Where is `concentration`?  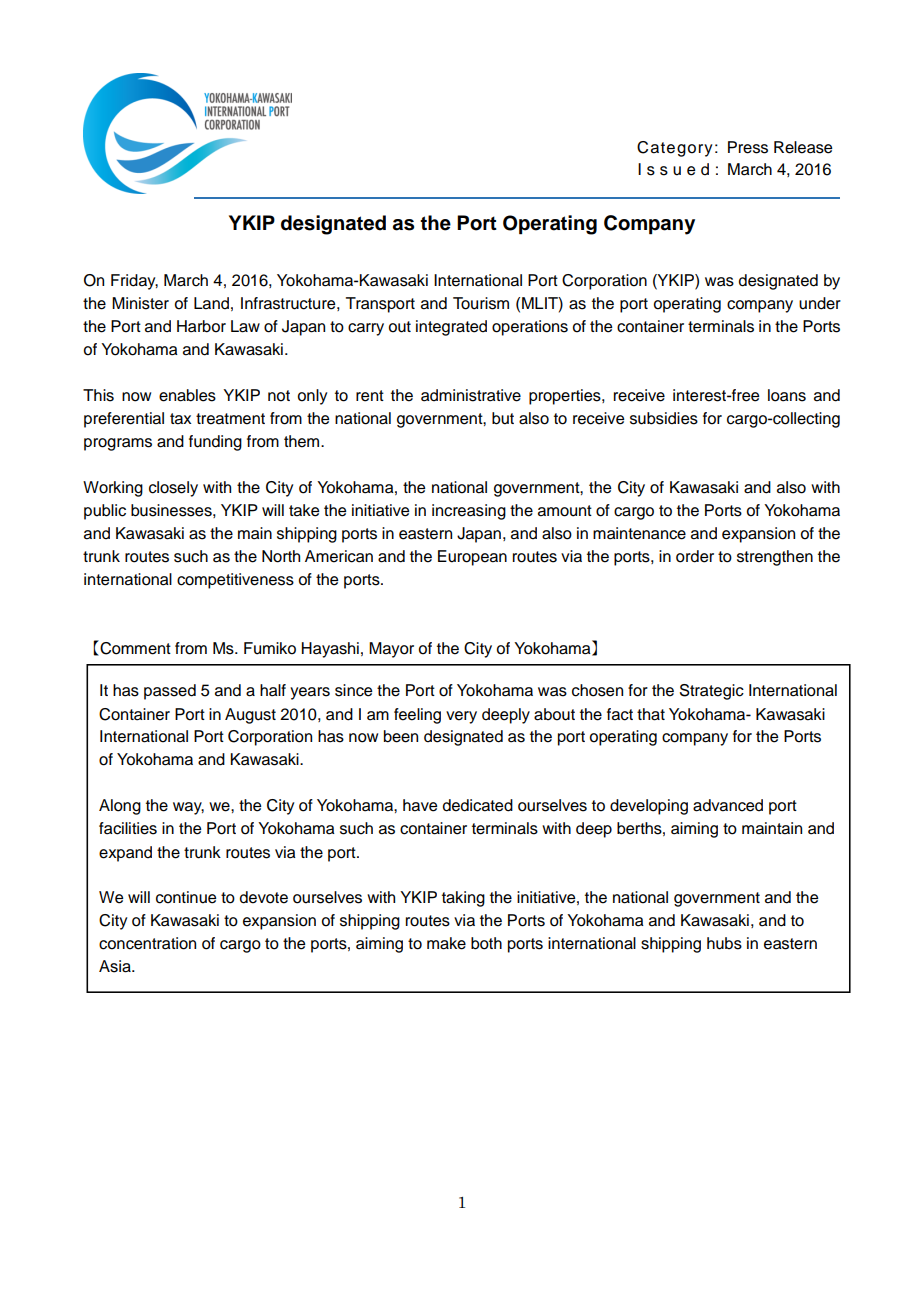
concentration is located at coordinates (147, 943).
